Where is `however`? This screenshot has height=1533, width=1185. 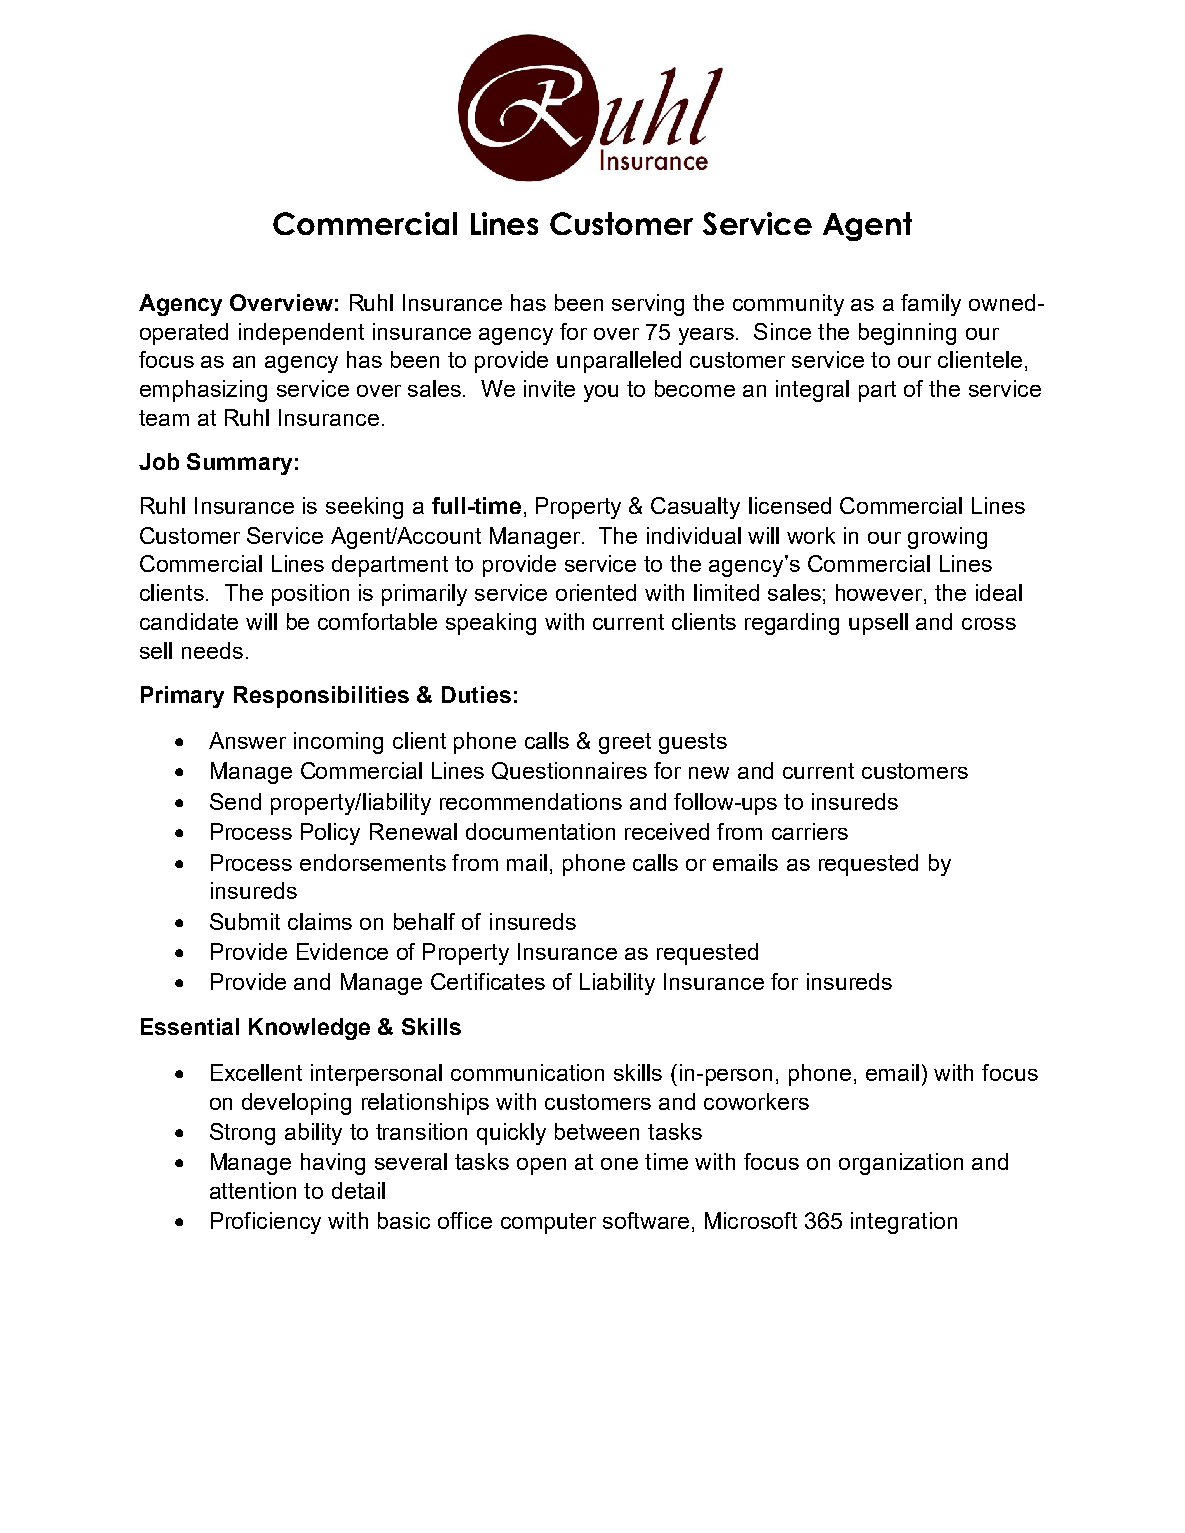 however is located at coordinates (880, 594).
